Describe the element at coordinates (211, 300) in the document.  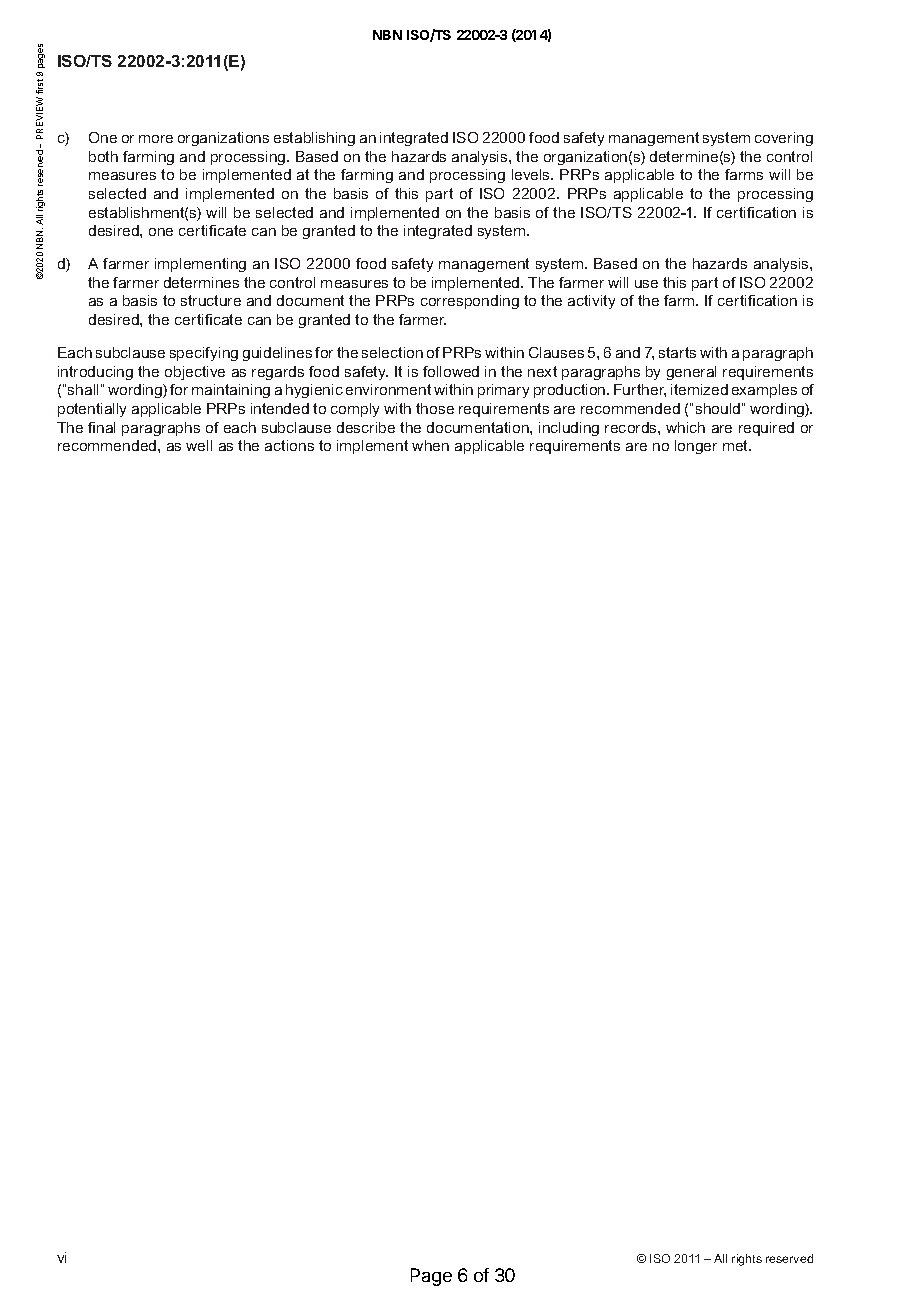
I see `structure` at that location.
